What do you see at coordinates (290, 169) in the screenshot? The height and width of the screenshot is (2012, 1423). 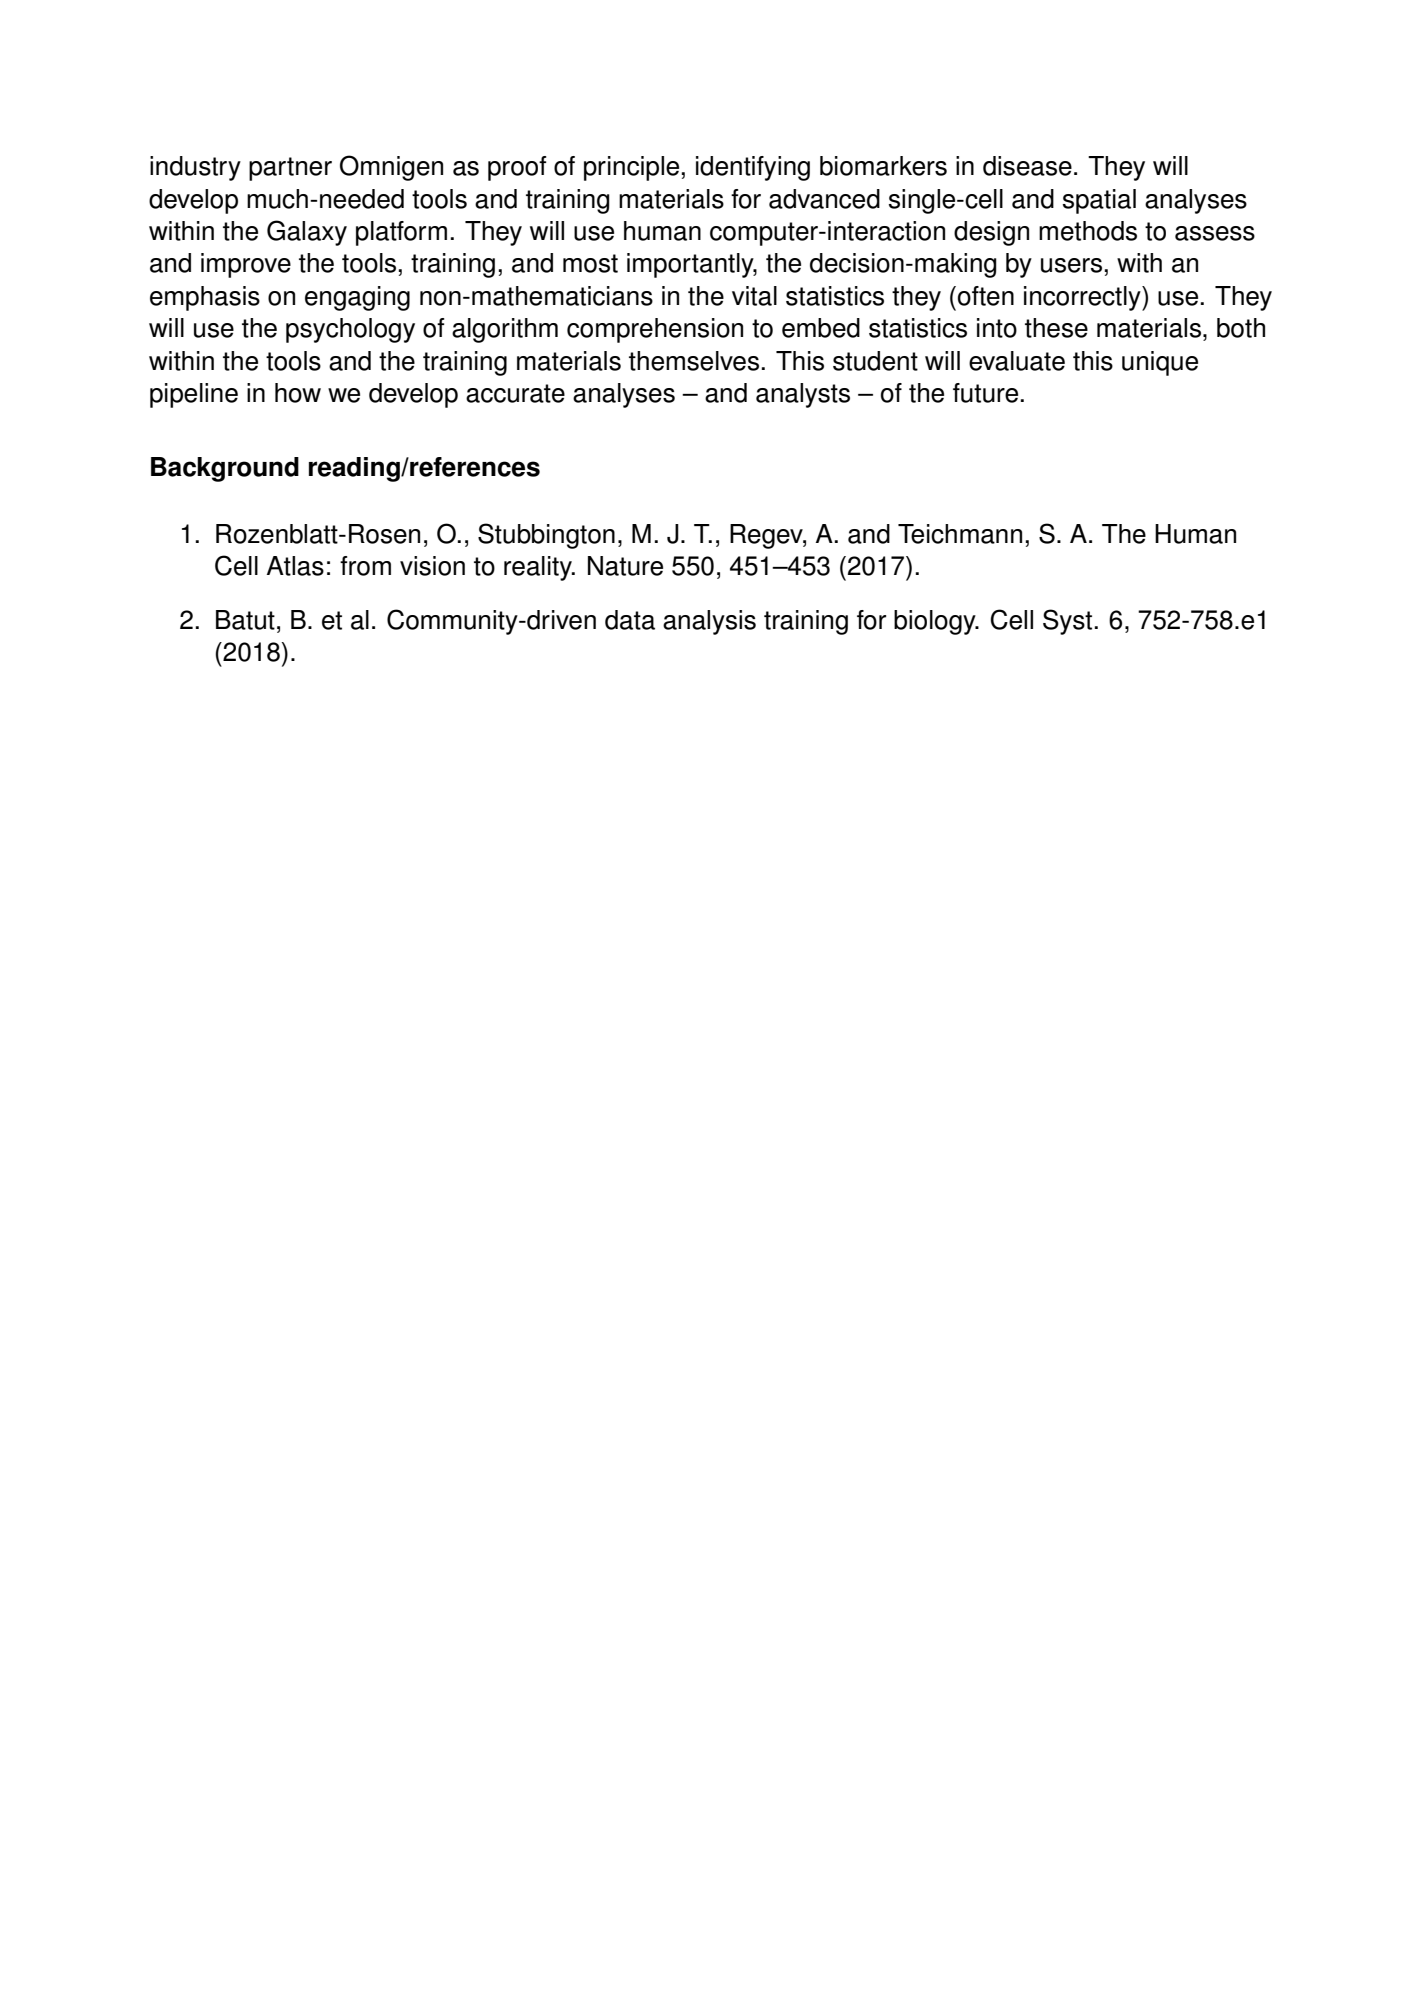 I see `partner` at bounding box center [290, 169].
